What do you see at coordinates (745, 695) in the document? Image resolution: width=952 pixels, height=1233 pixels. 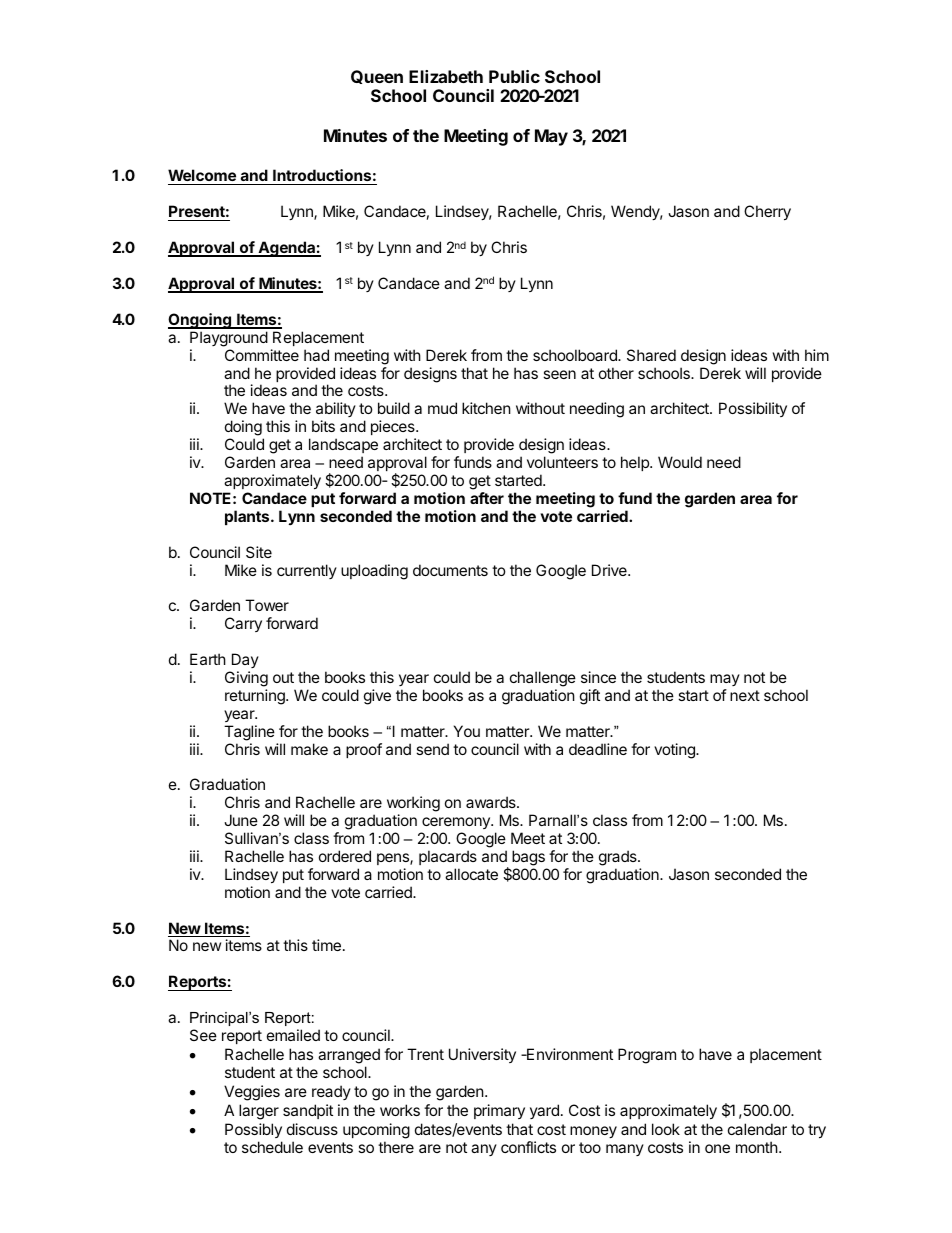 I see `next` at bounding box center [745, 695].
